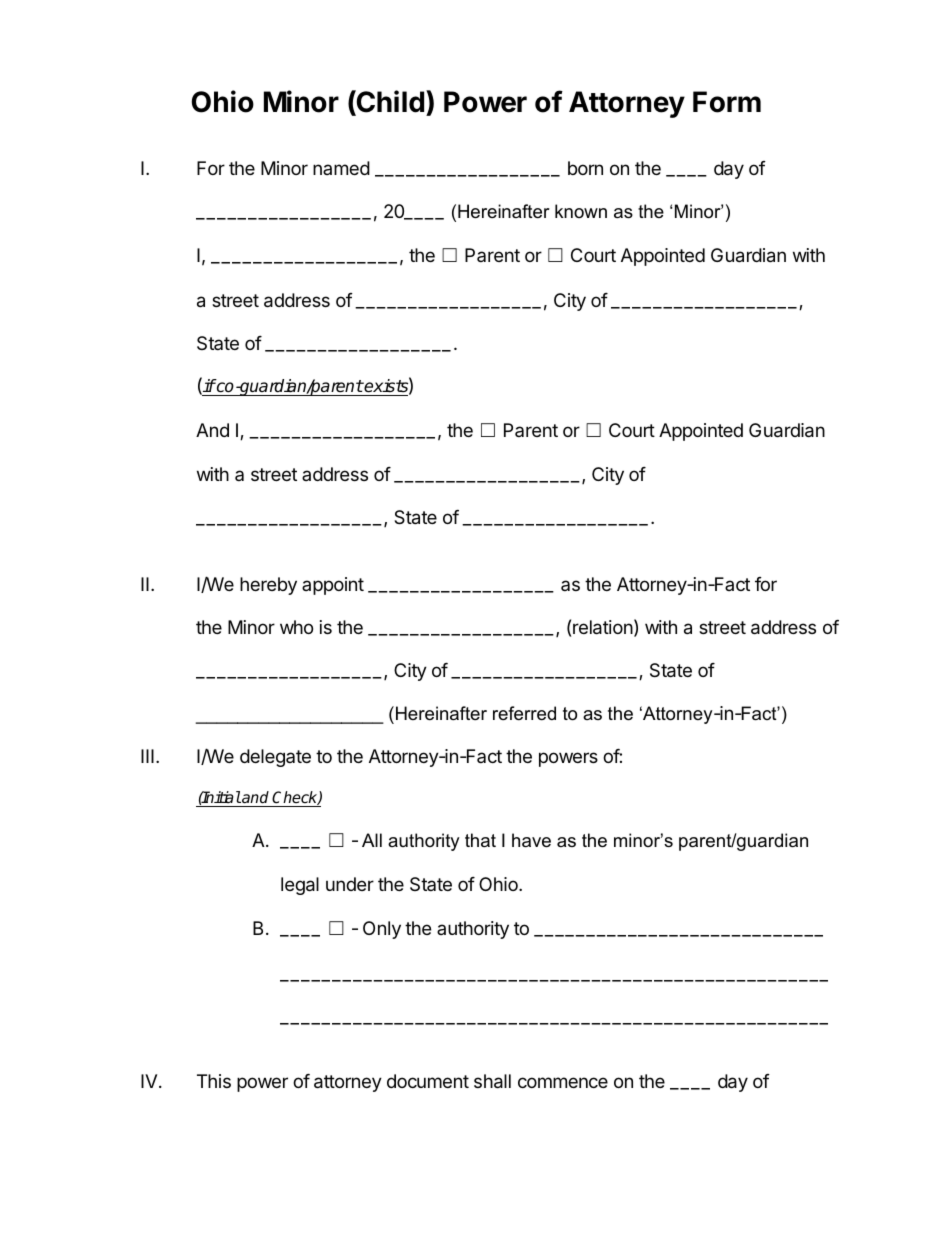 The width and height of the screenshot is (952, 1233). Describe the element at coordinates (727, 102) in the screenshot. I see `Form` at that location.
